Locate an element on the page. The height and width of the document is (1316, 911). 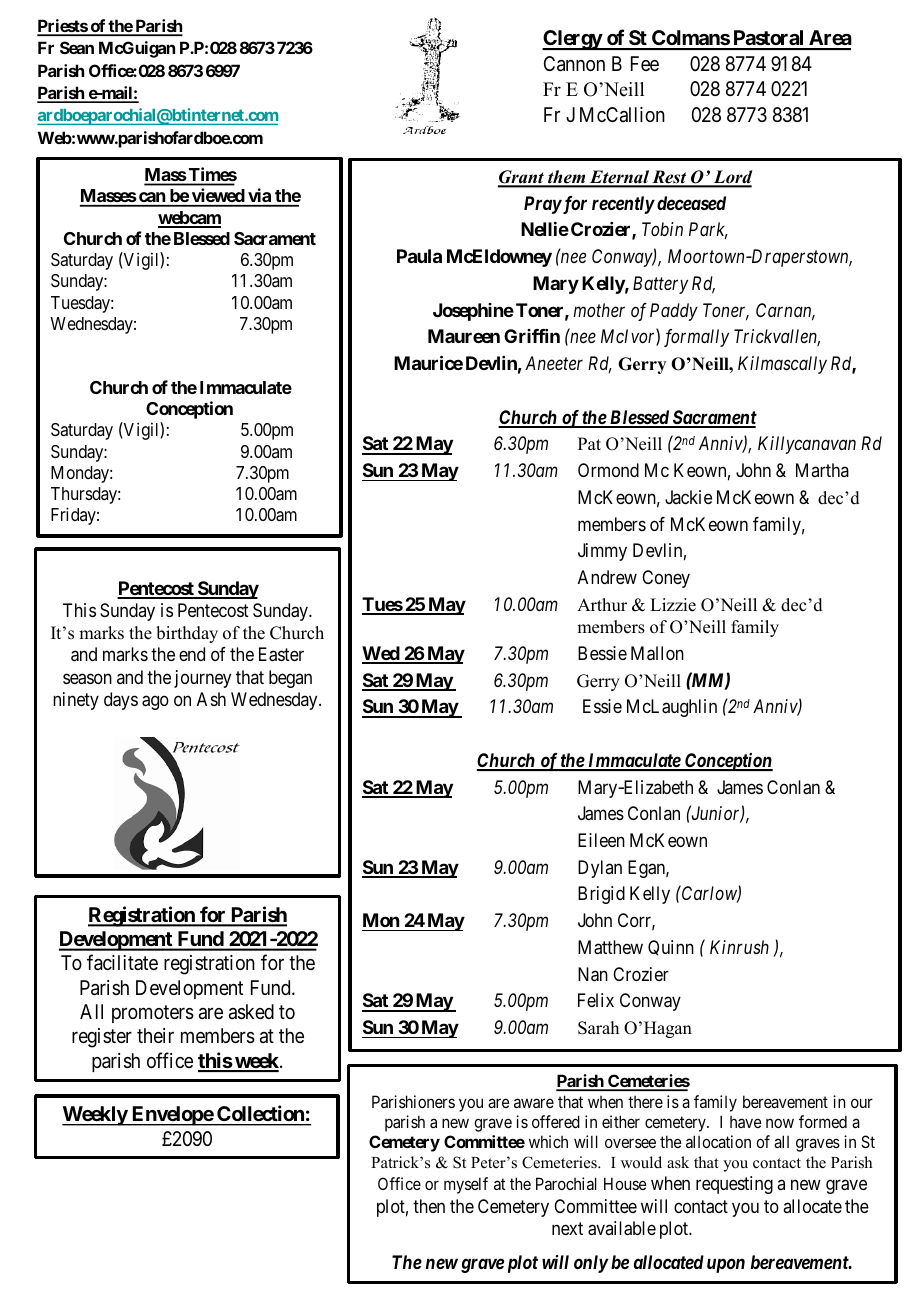
Pastoral is located at coordinates (769, 39).
